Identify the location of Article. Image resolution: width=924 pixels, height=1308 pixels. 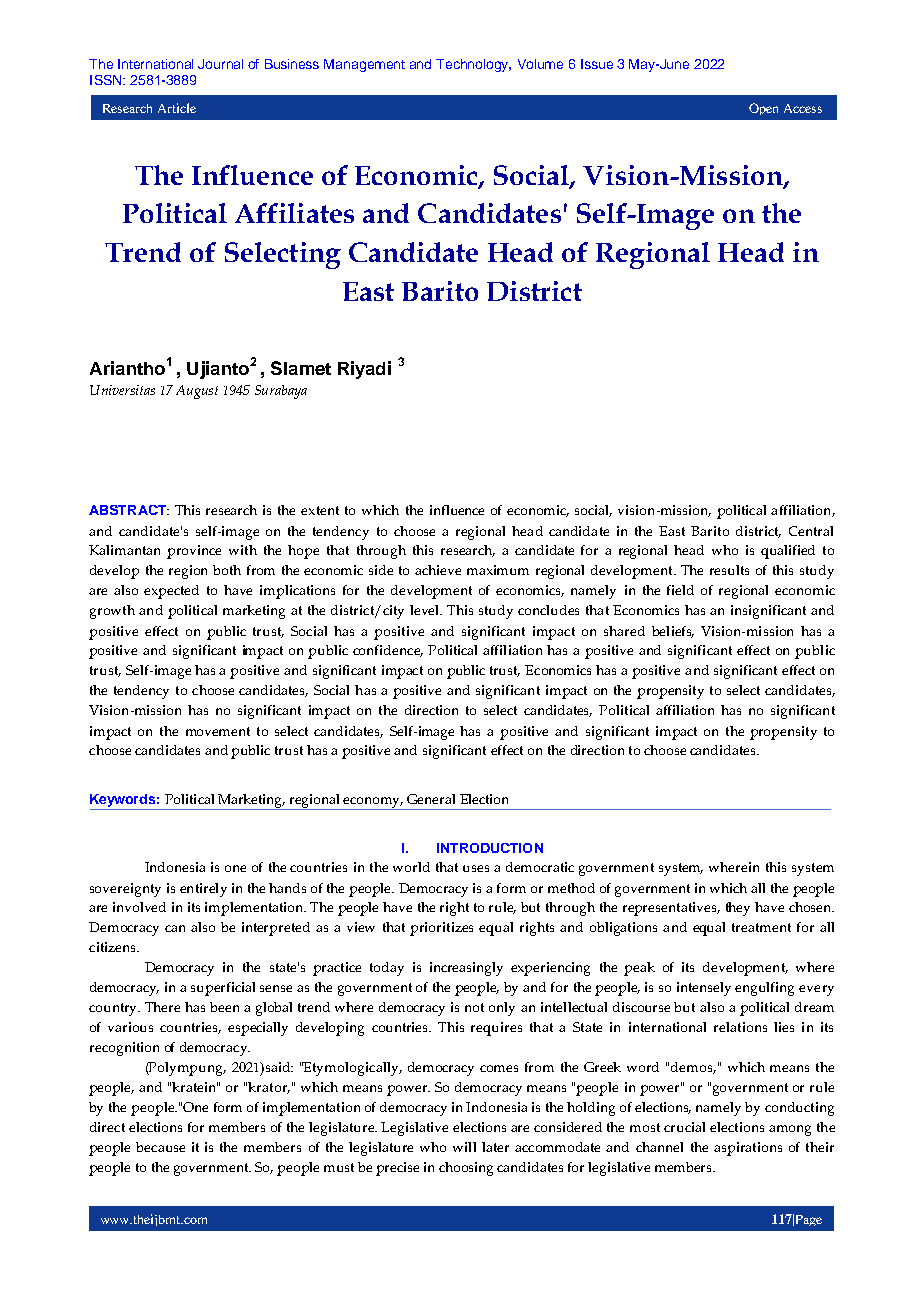
(177, 108).
